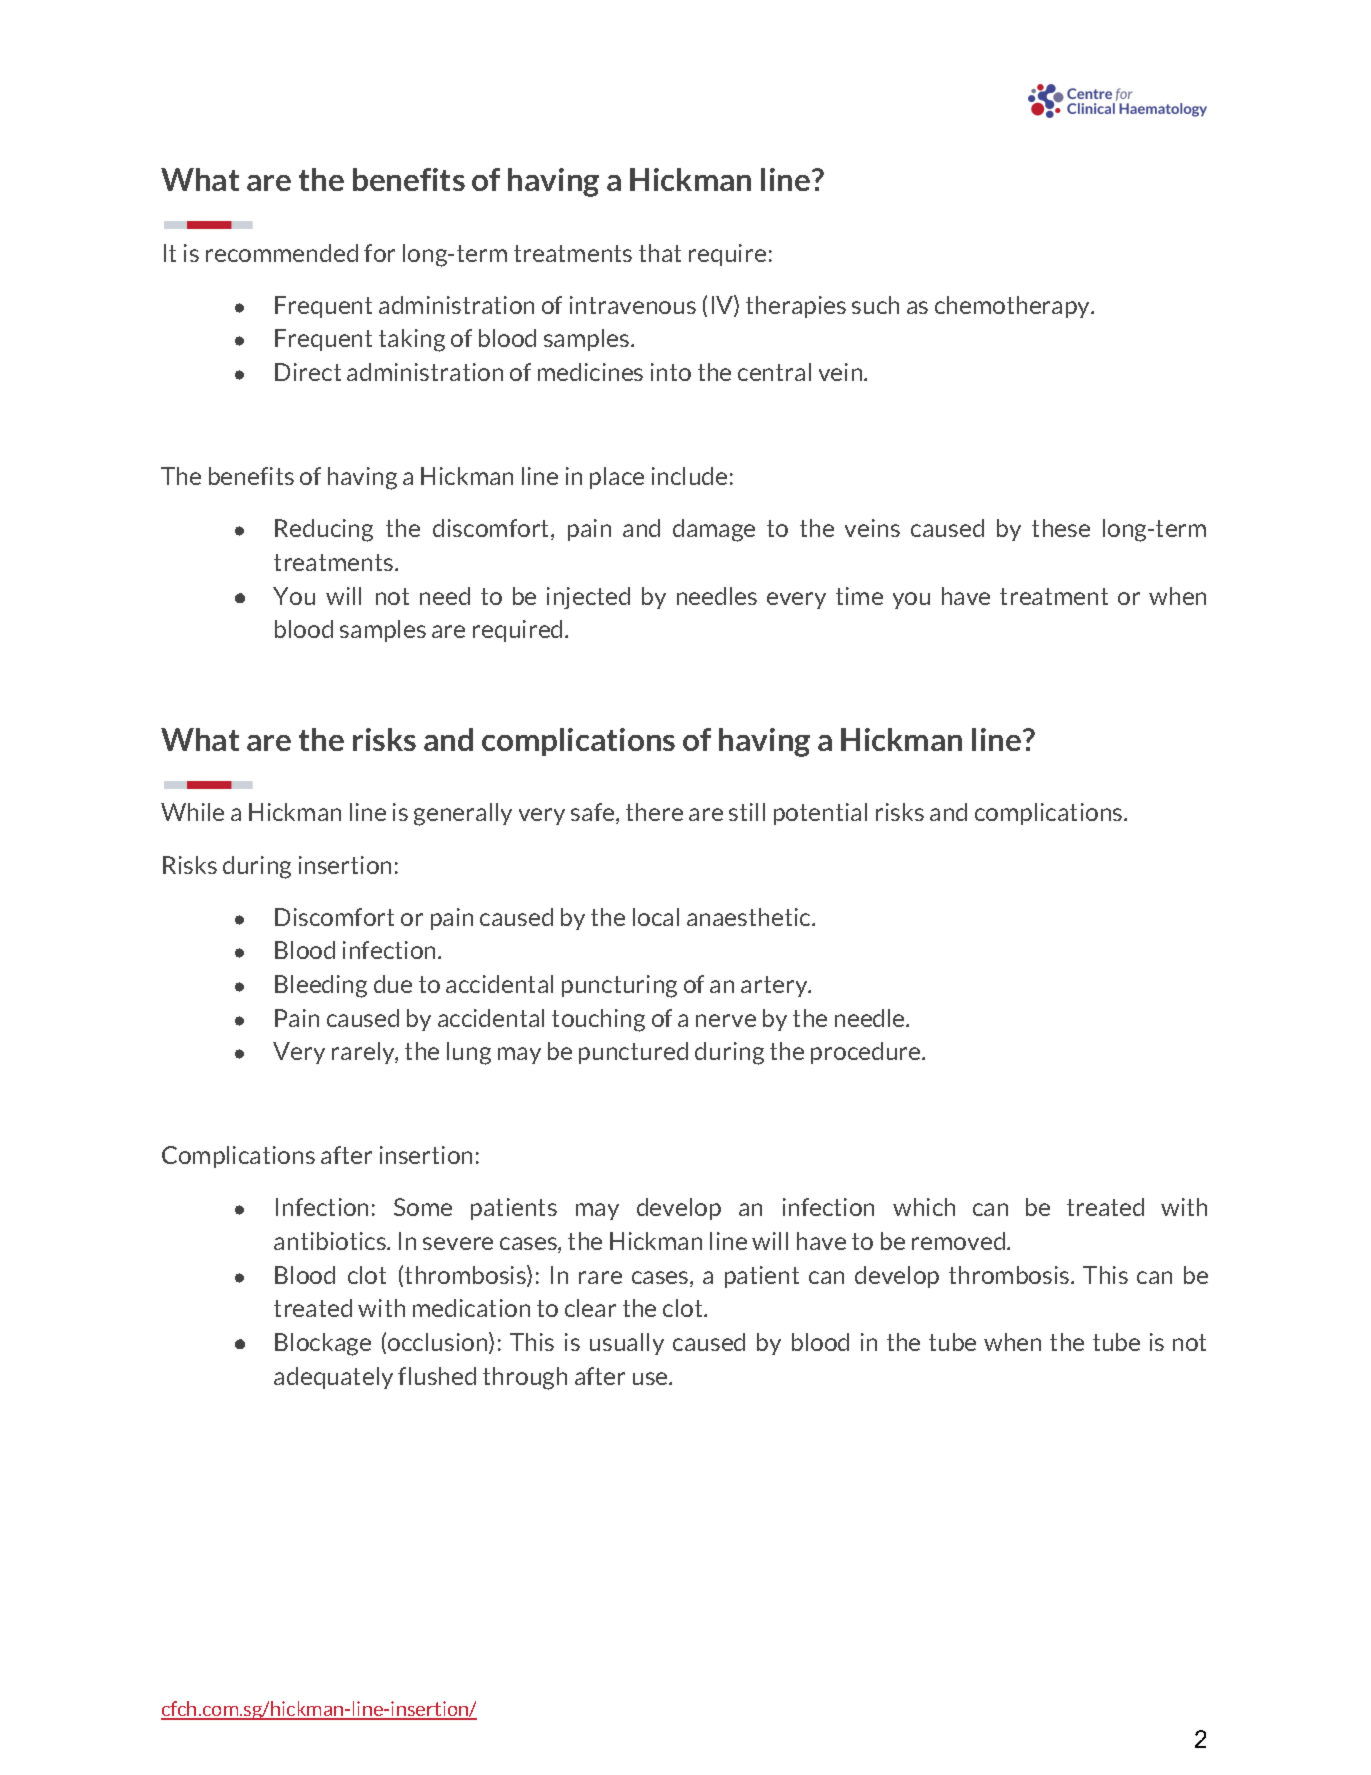  I want to click on there, so click(654, 812).
